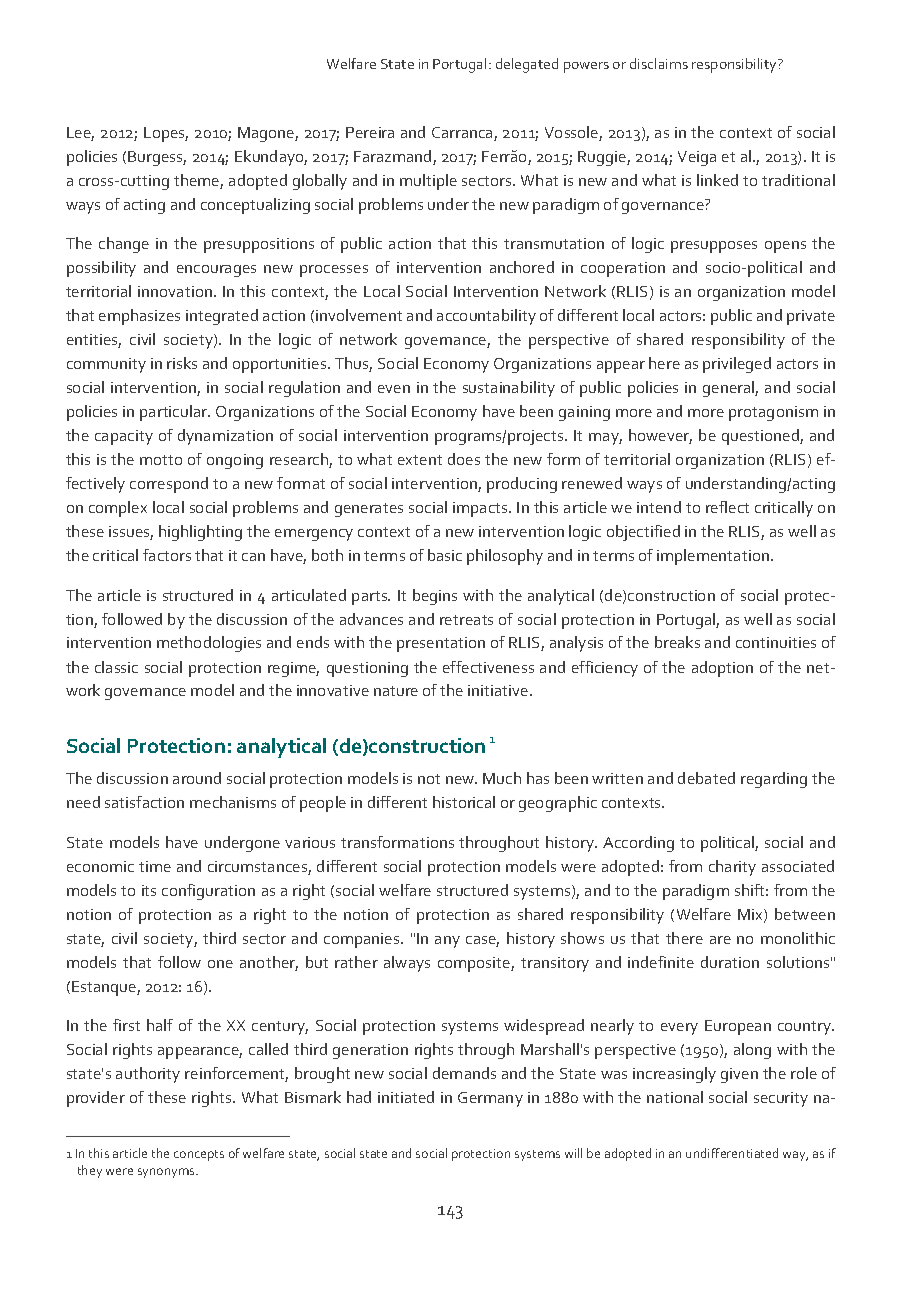  I want to click on indefinite, so click(661, 962).
